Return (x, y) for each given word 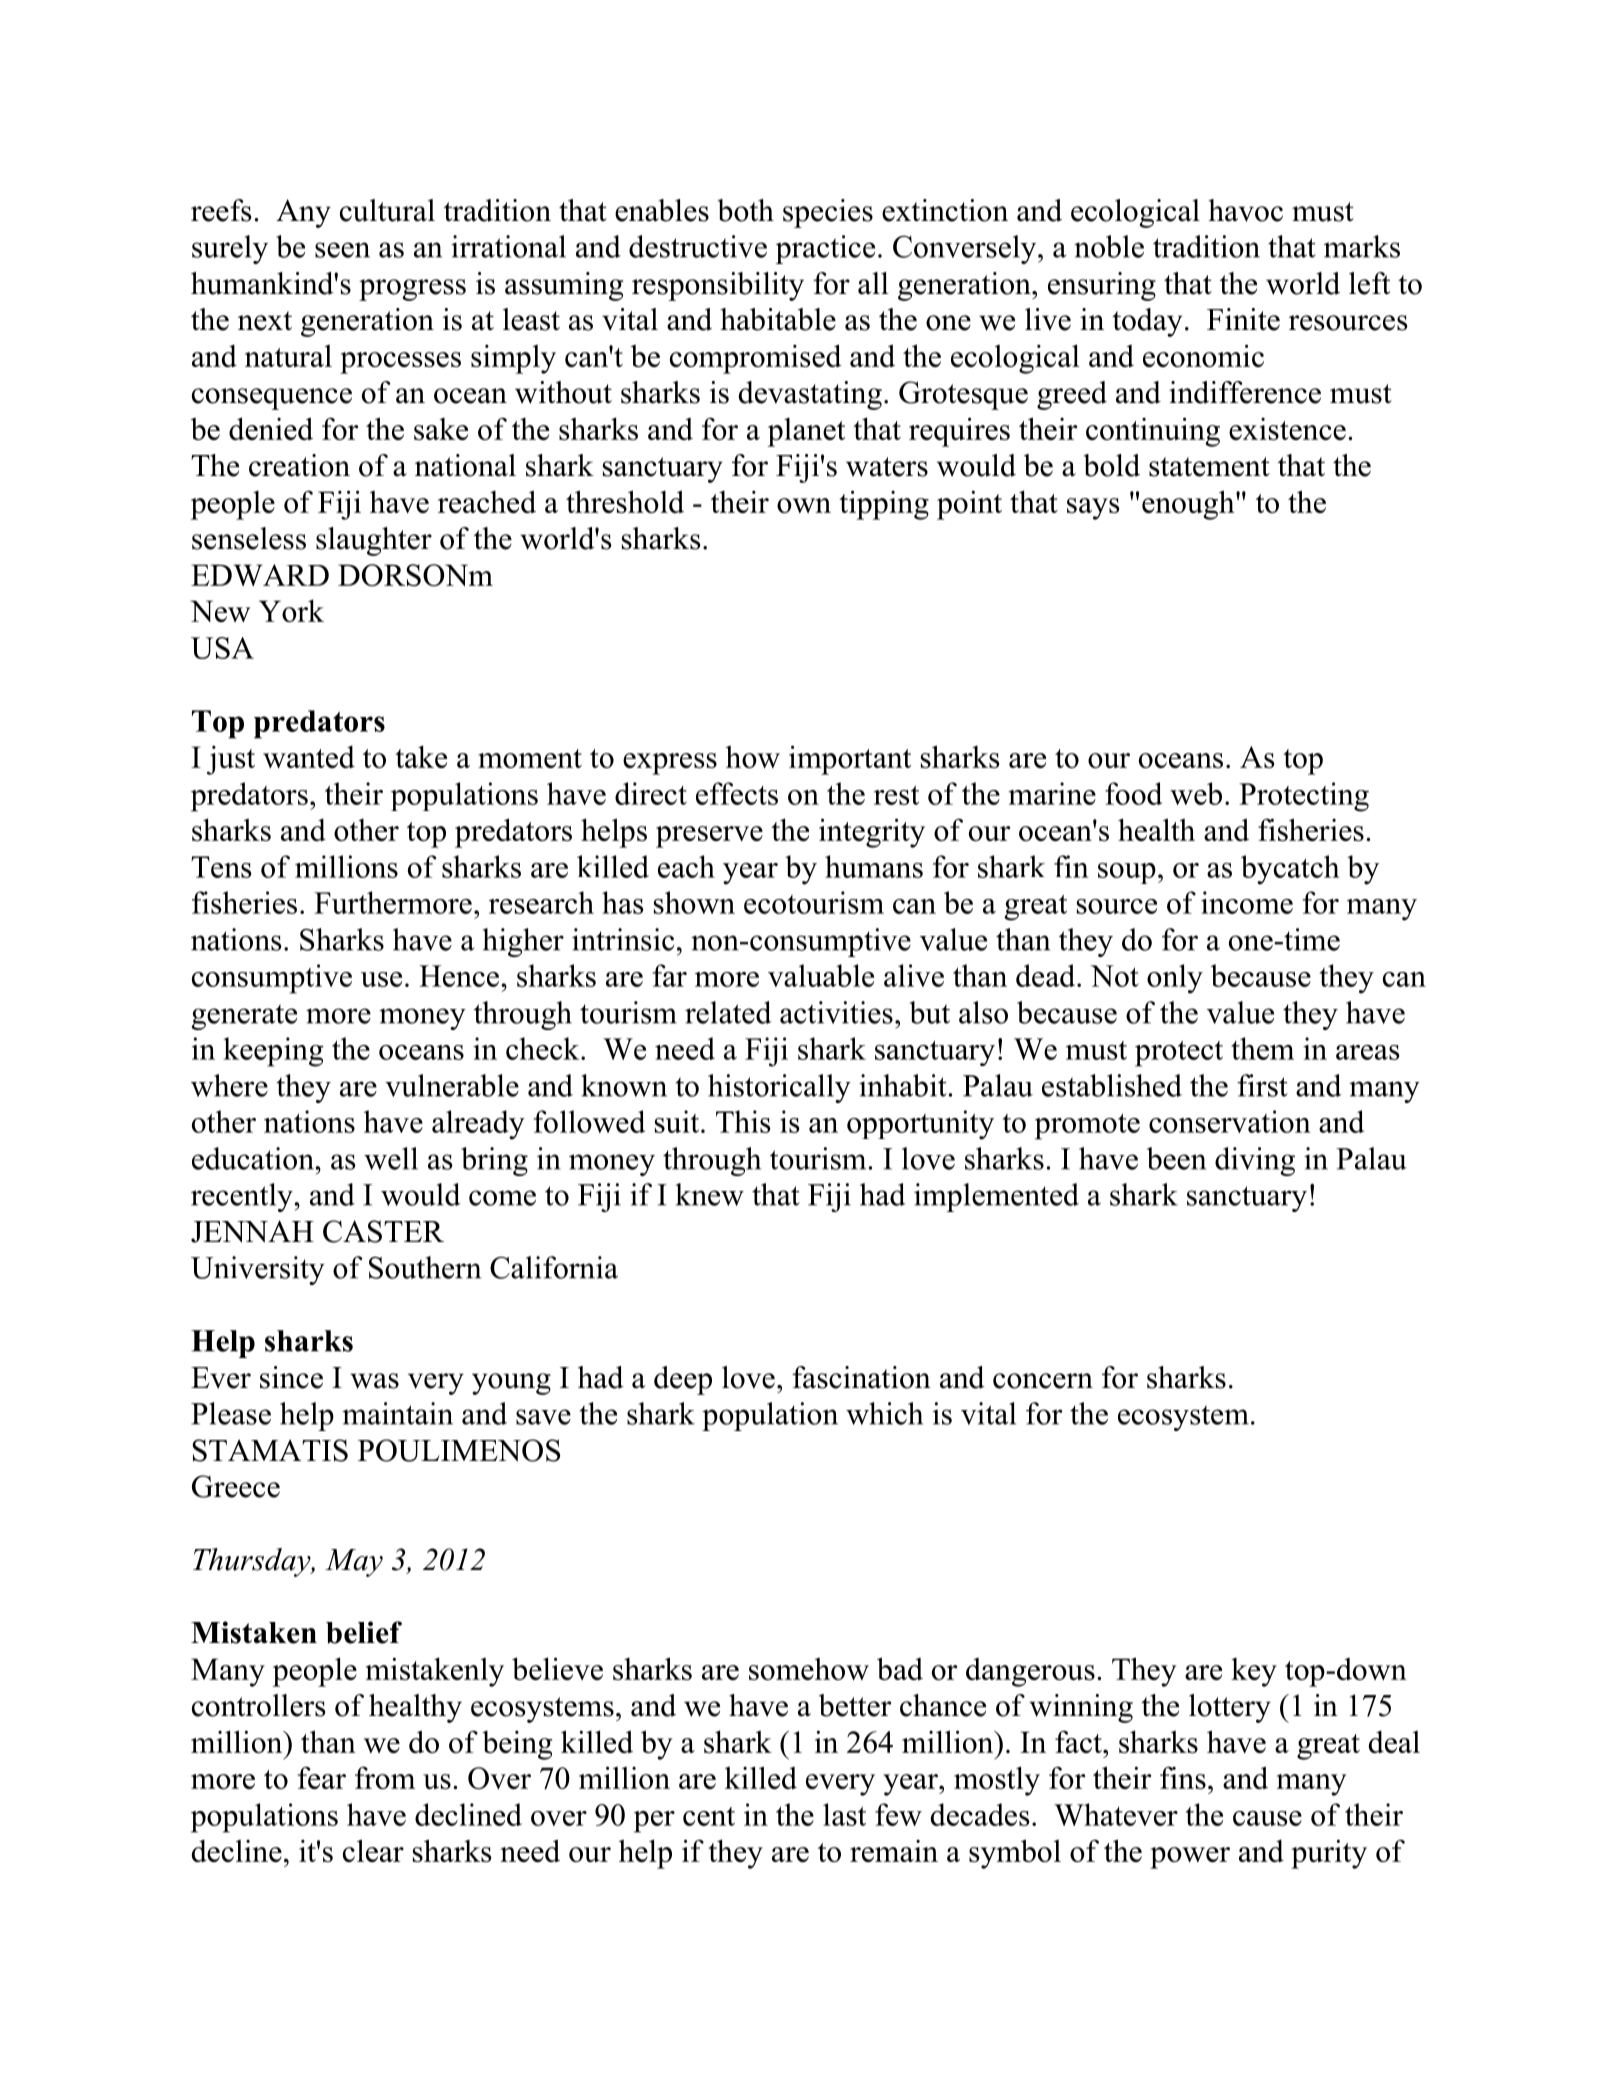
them (1262, 1048)
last (844, 1814)
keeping (273, 1052)
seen (342, 250)
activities (836, 1012)
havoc (1245, 210)
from (385, 1777)
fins (1183, 1777)
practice (825, 249)
